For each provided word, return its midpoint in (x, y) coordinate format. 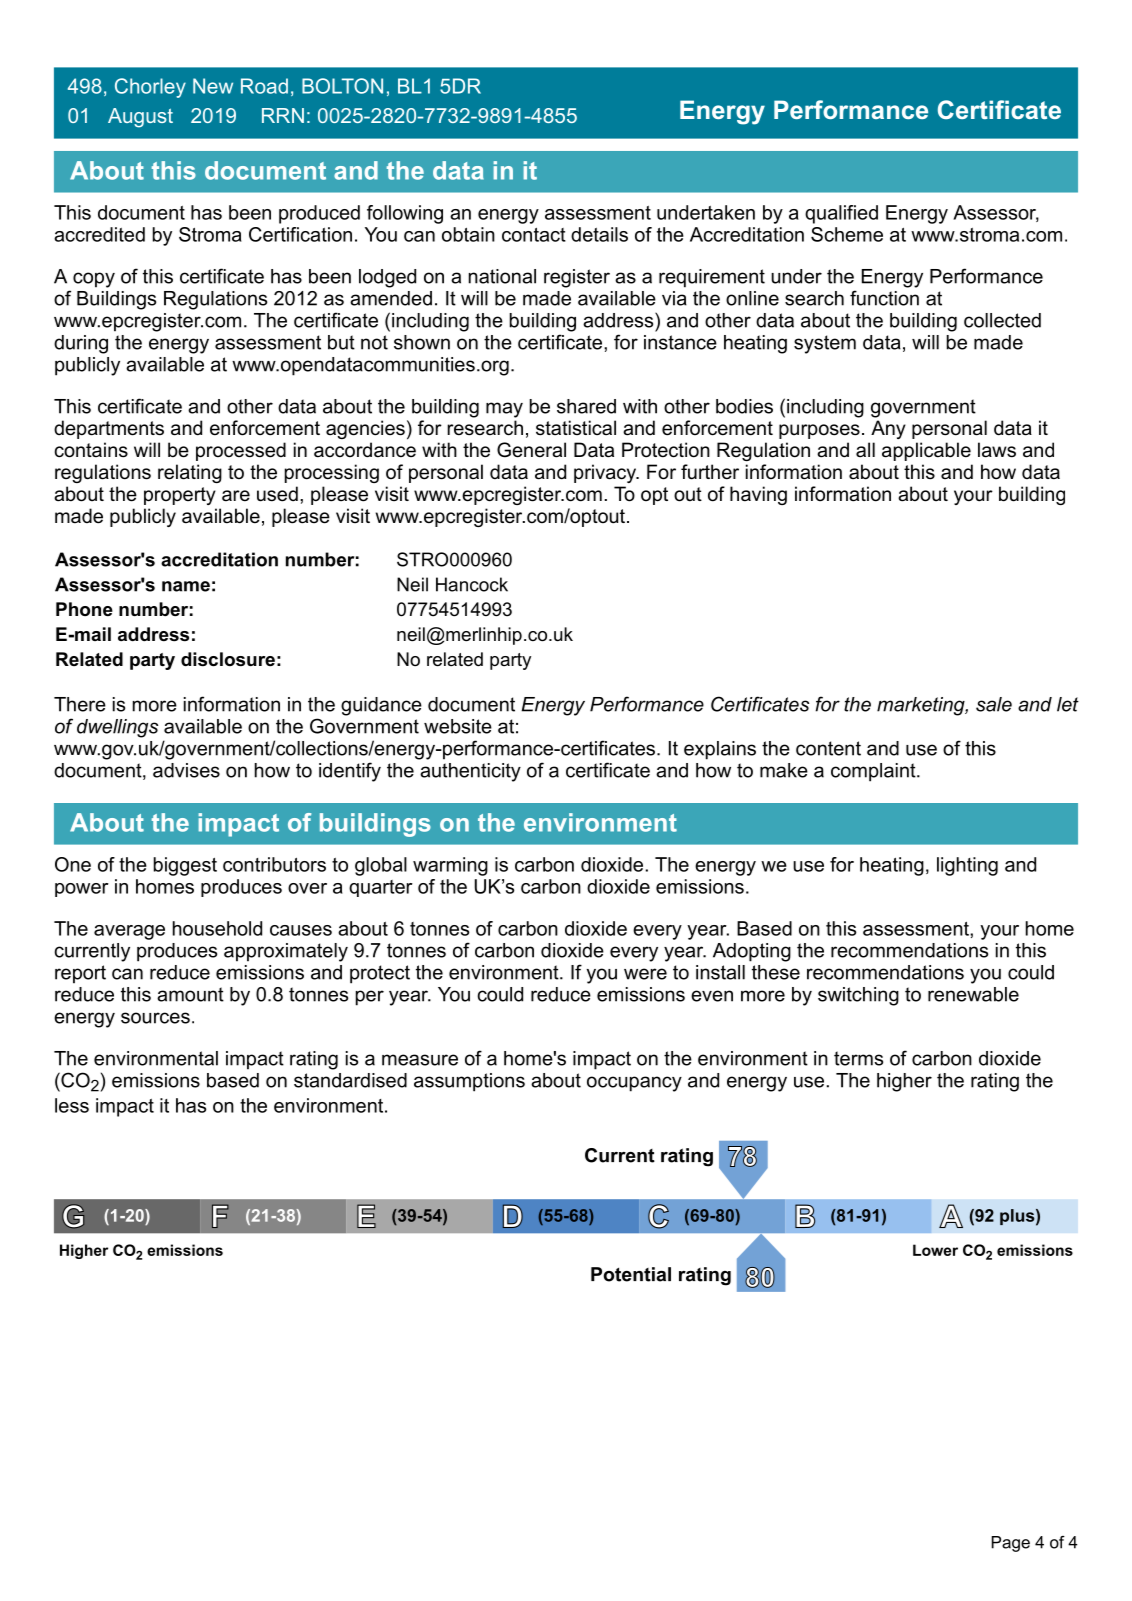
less (72, 1105)
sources (155, 1018)
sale (994, 704)
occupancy (634, 1084)
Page (1011, 1544)
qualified (841, 214)
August (140, 118)
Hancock (472, 584)
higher (904, 1082)
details (599, 234)
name (186, 586)
